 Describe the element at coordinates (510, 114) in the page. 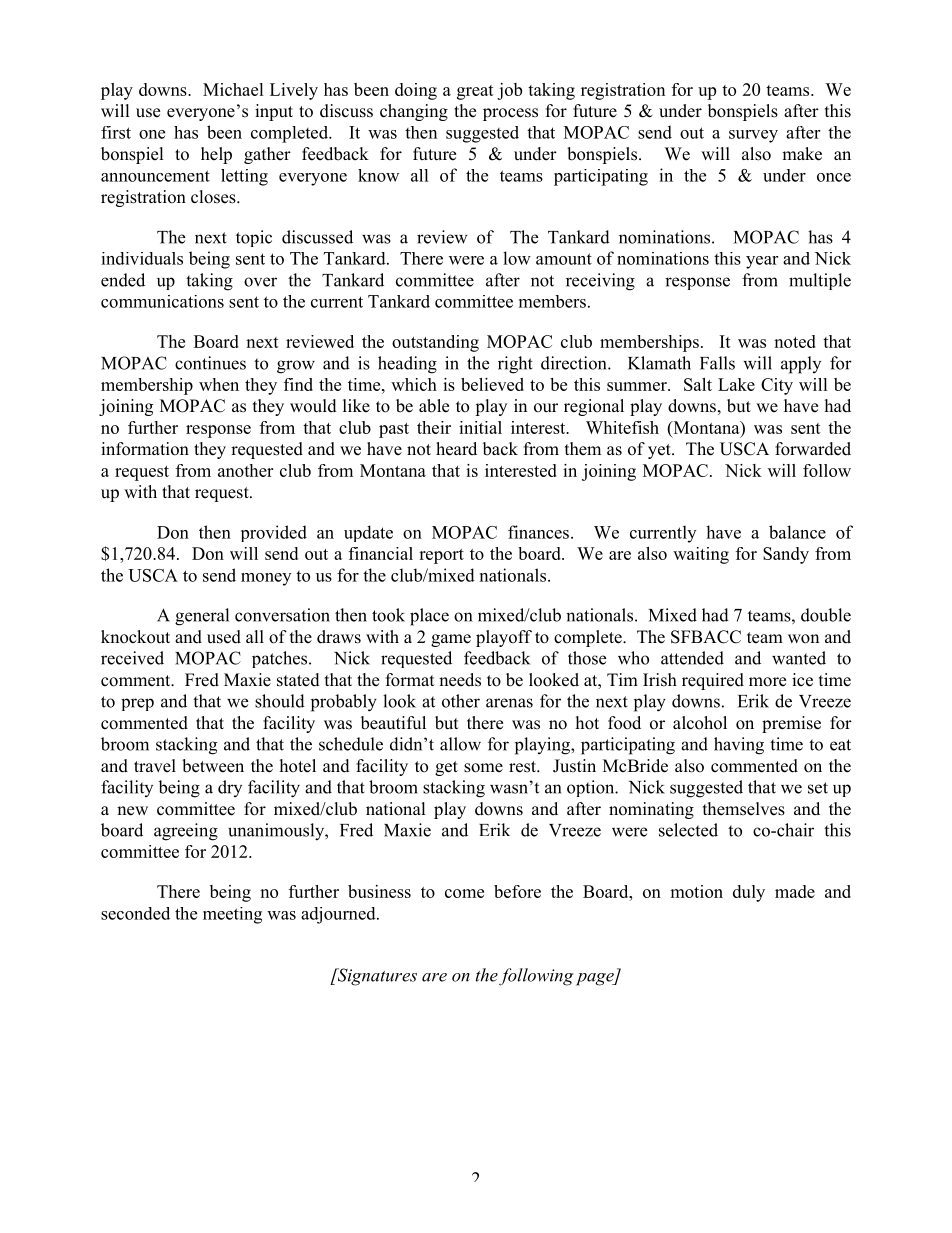

I see `process` at that location.
